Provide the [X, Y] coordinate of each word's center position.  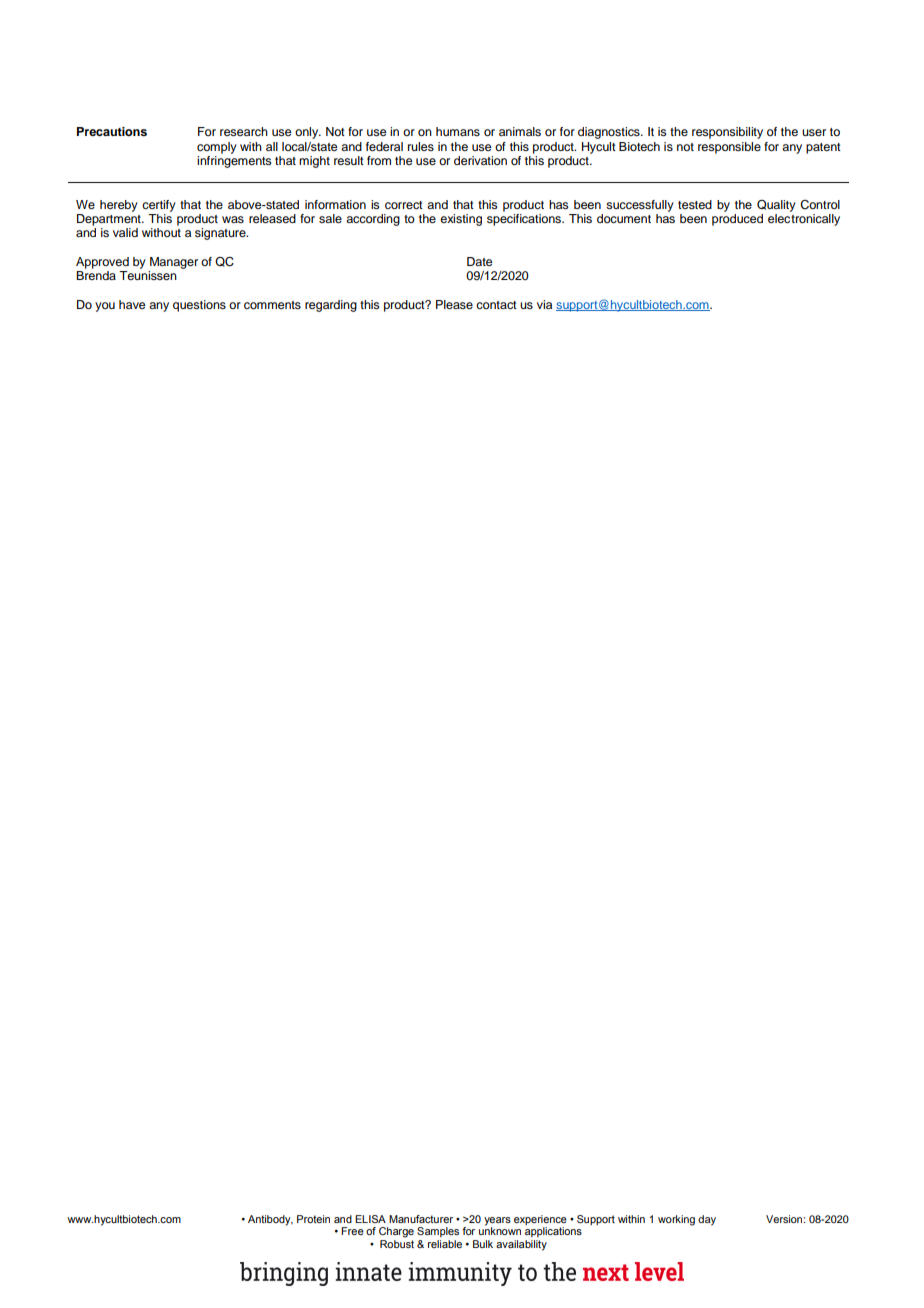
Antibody [270, 1220]
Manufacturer [421, 1219]
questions [199, 306]
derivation [480, 160]
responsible [729, 148]
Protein [313, 1219]
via [544, 304]
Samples [438, 1232]
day [707, 1220]
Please [454, 304]
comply [217, 148]
